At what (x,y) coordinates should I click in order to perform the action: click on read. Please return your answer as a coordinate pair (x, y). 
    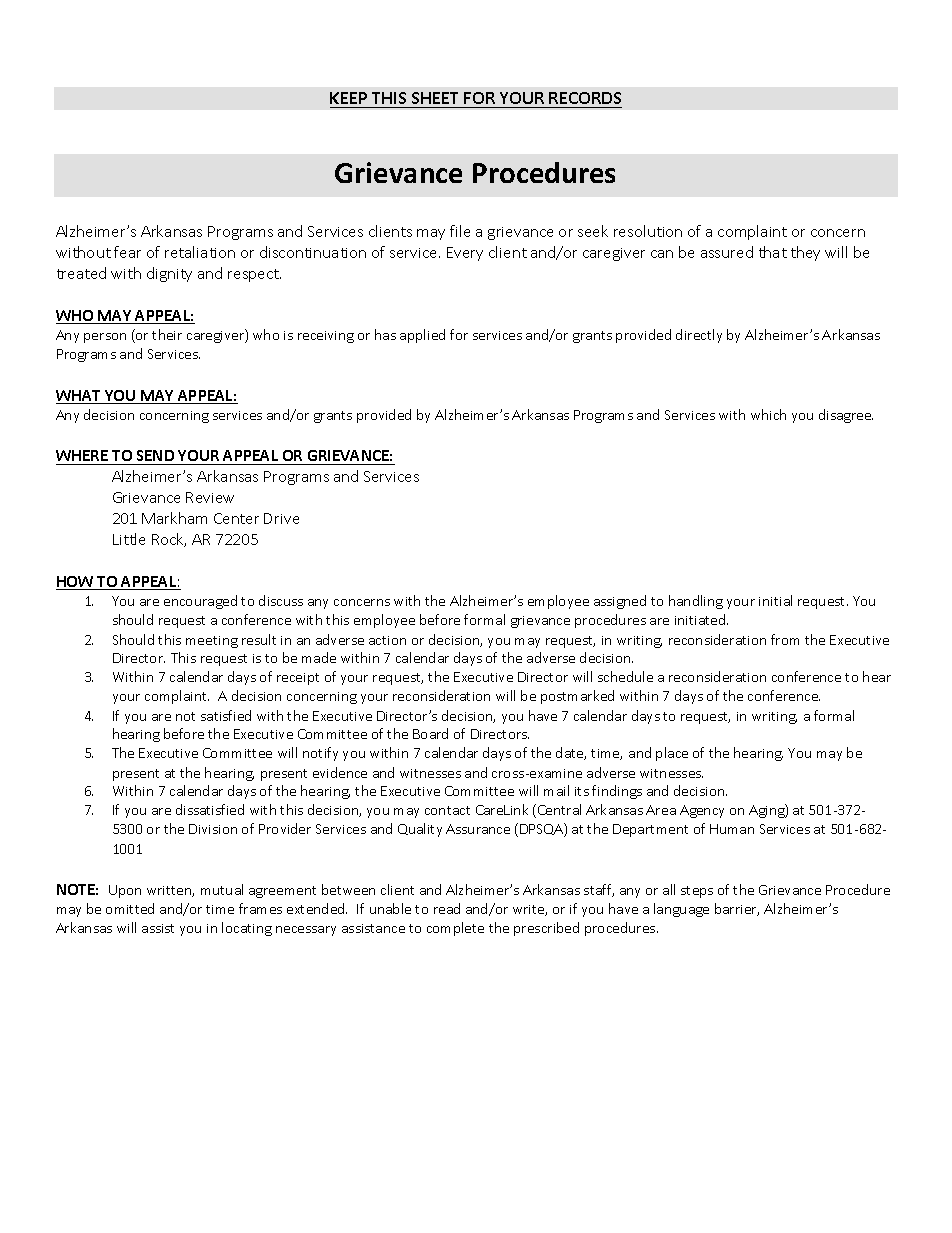
    Looking at the image, I should click on (447, 908).
